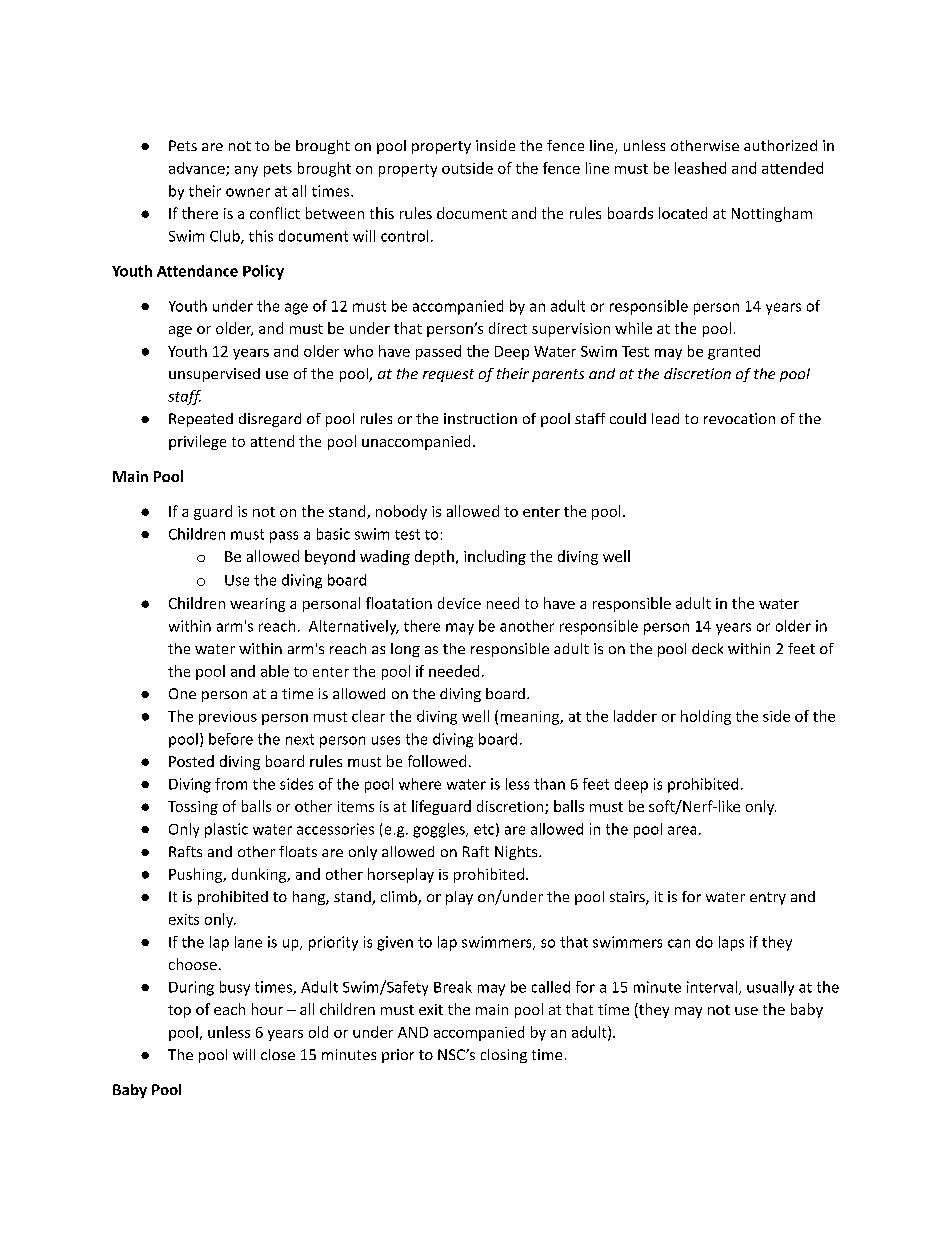  I want to click on deck, so click(707, 648).
